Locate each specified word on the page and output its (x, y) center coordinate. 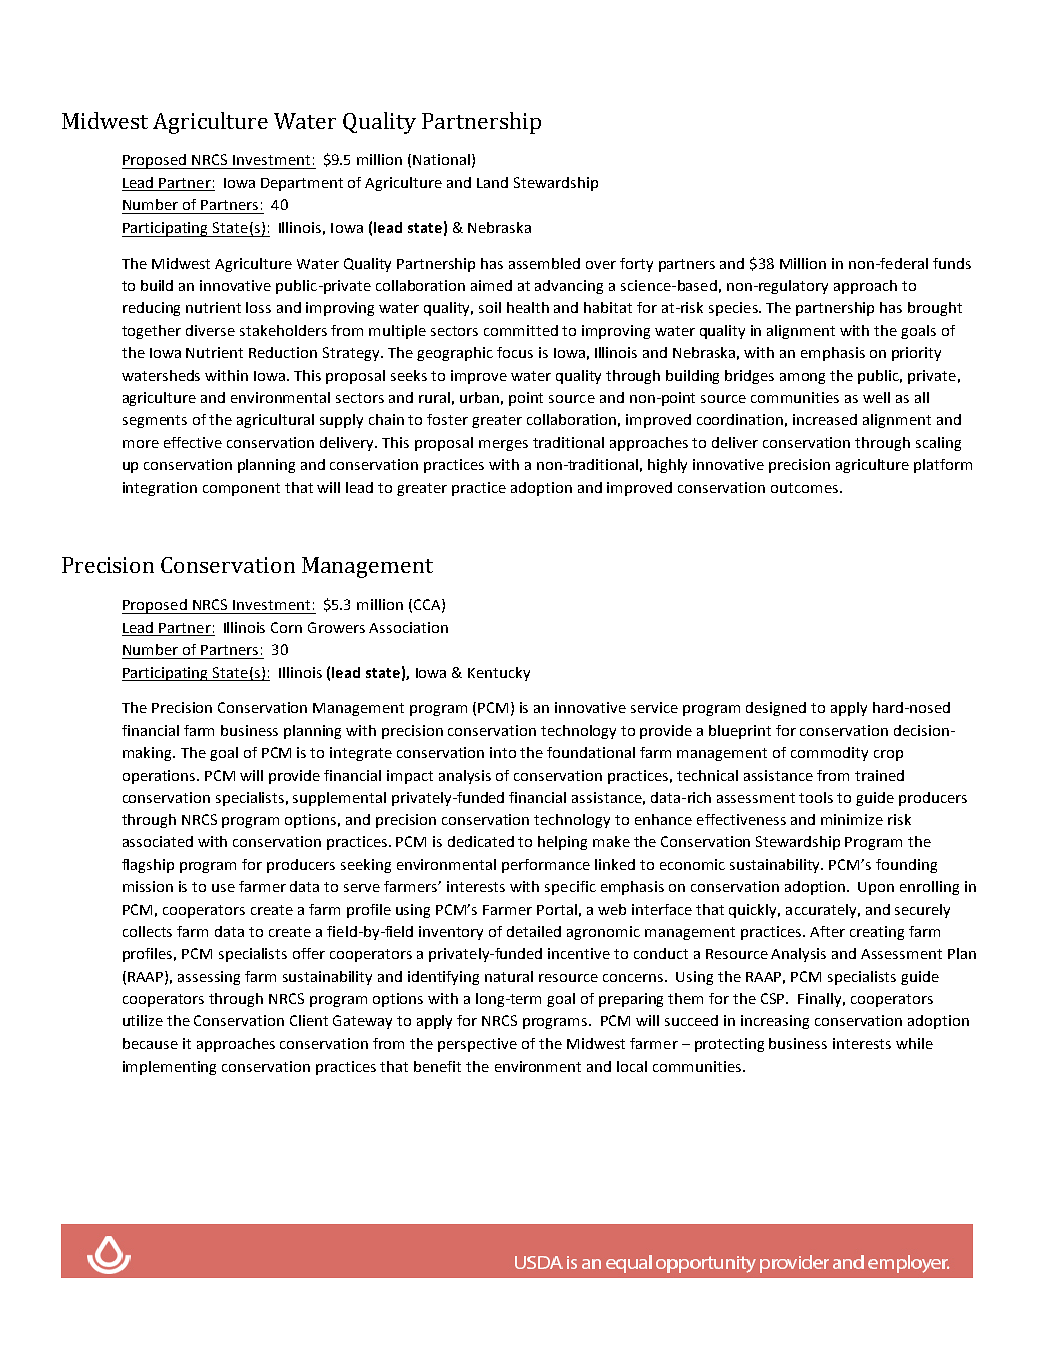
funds (952, 263)
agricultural (275, 421)
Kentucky (499, 674)
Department (302, 184)
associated (158, 841)
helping (562, 843)
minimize (852, 819)
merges (503, 445)
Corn (286, 627)
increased (825, 419)
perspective (477, 1045)
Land (492, 182)
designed (776, 709)
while (914, 1043)
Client (309, 1020)
